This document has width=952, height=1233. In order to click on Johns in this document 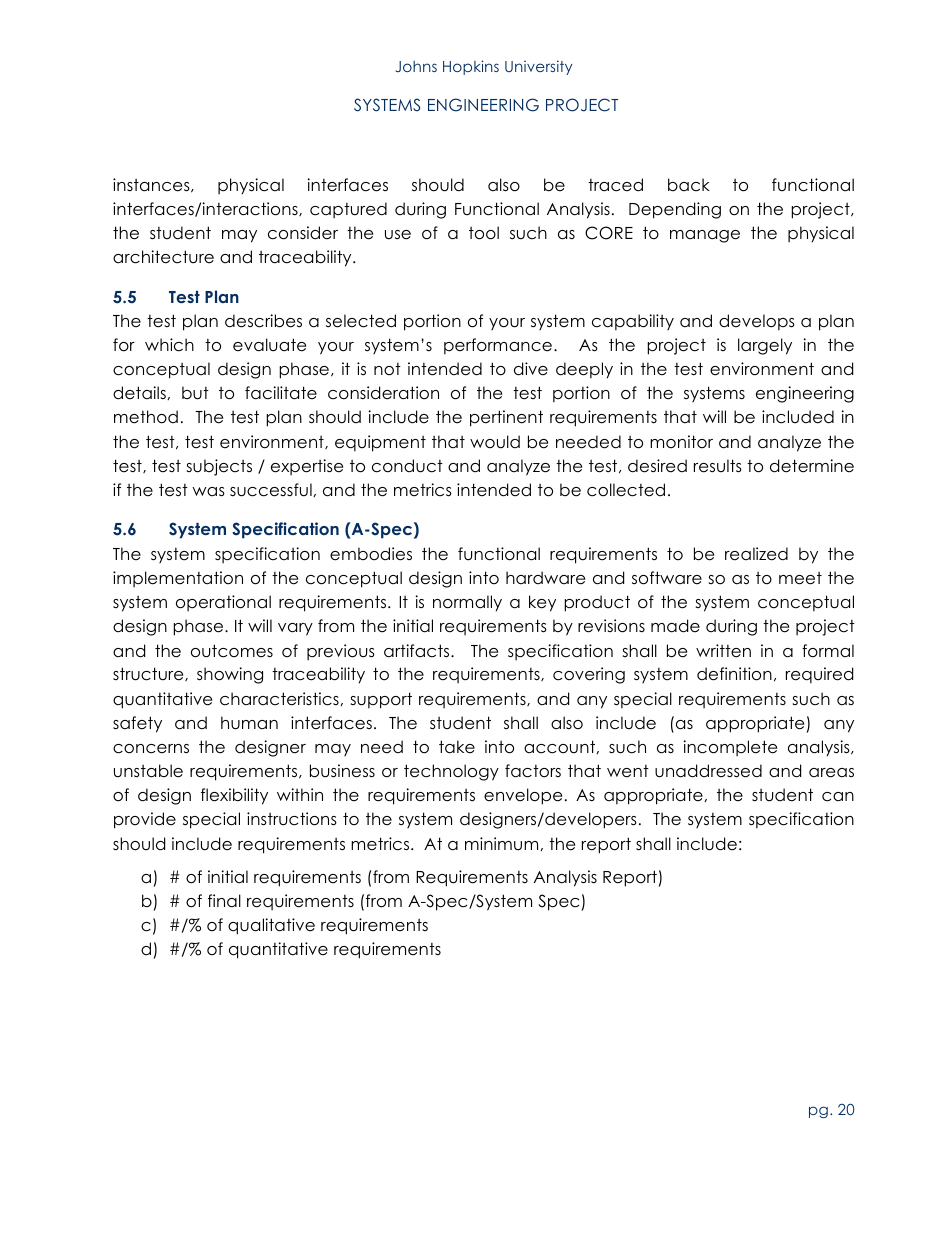, I will do `click(416, 66)`.
